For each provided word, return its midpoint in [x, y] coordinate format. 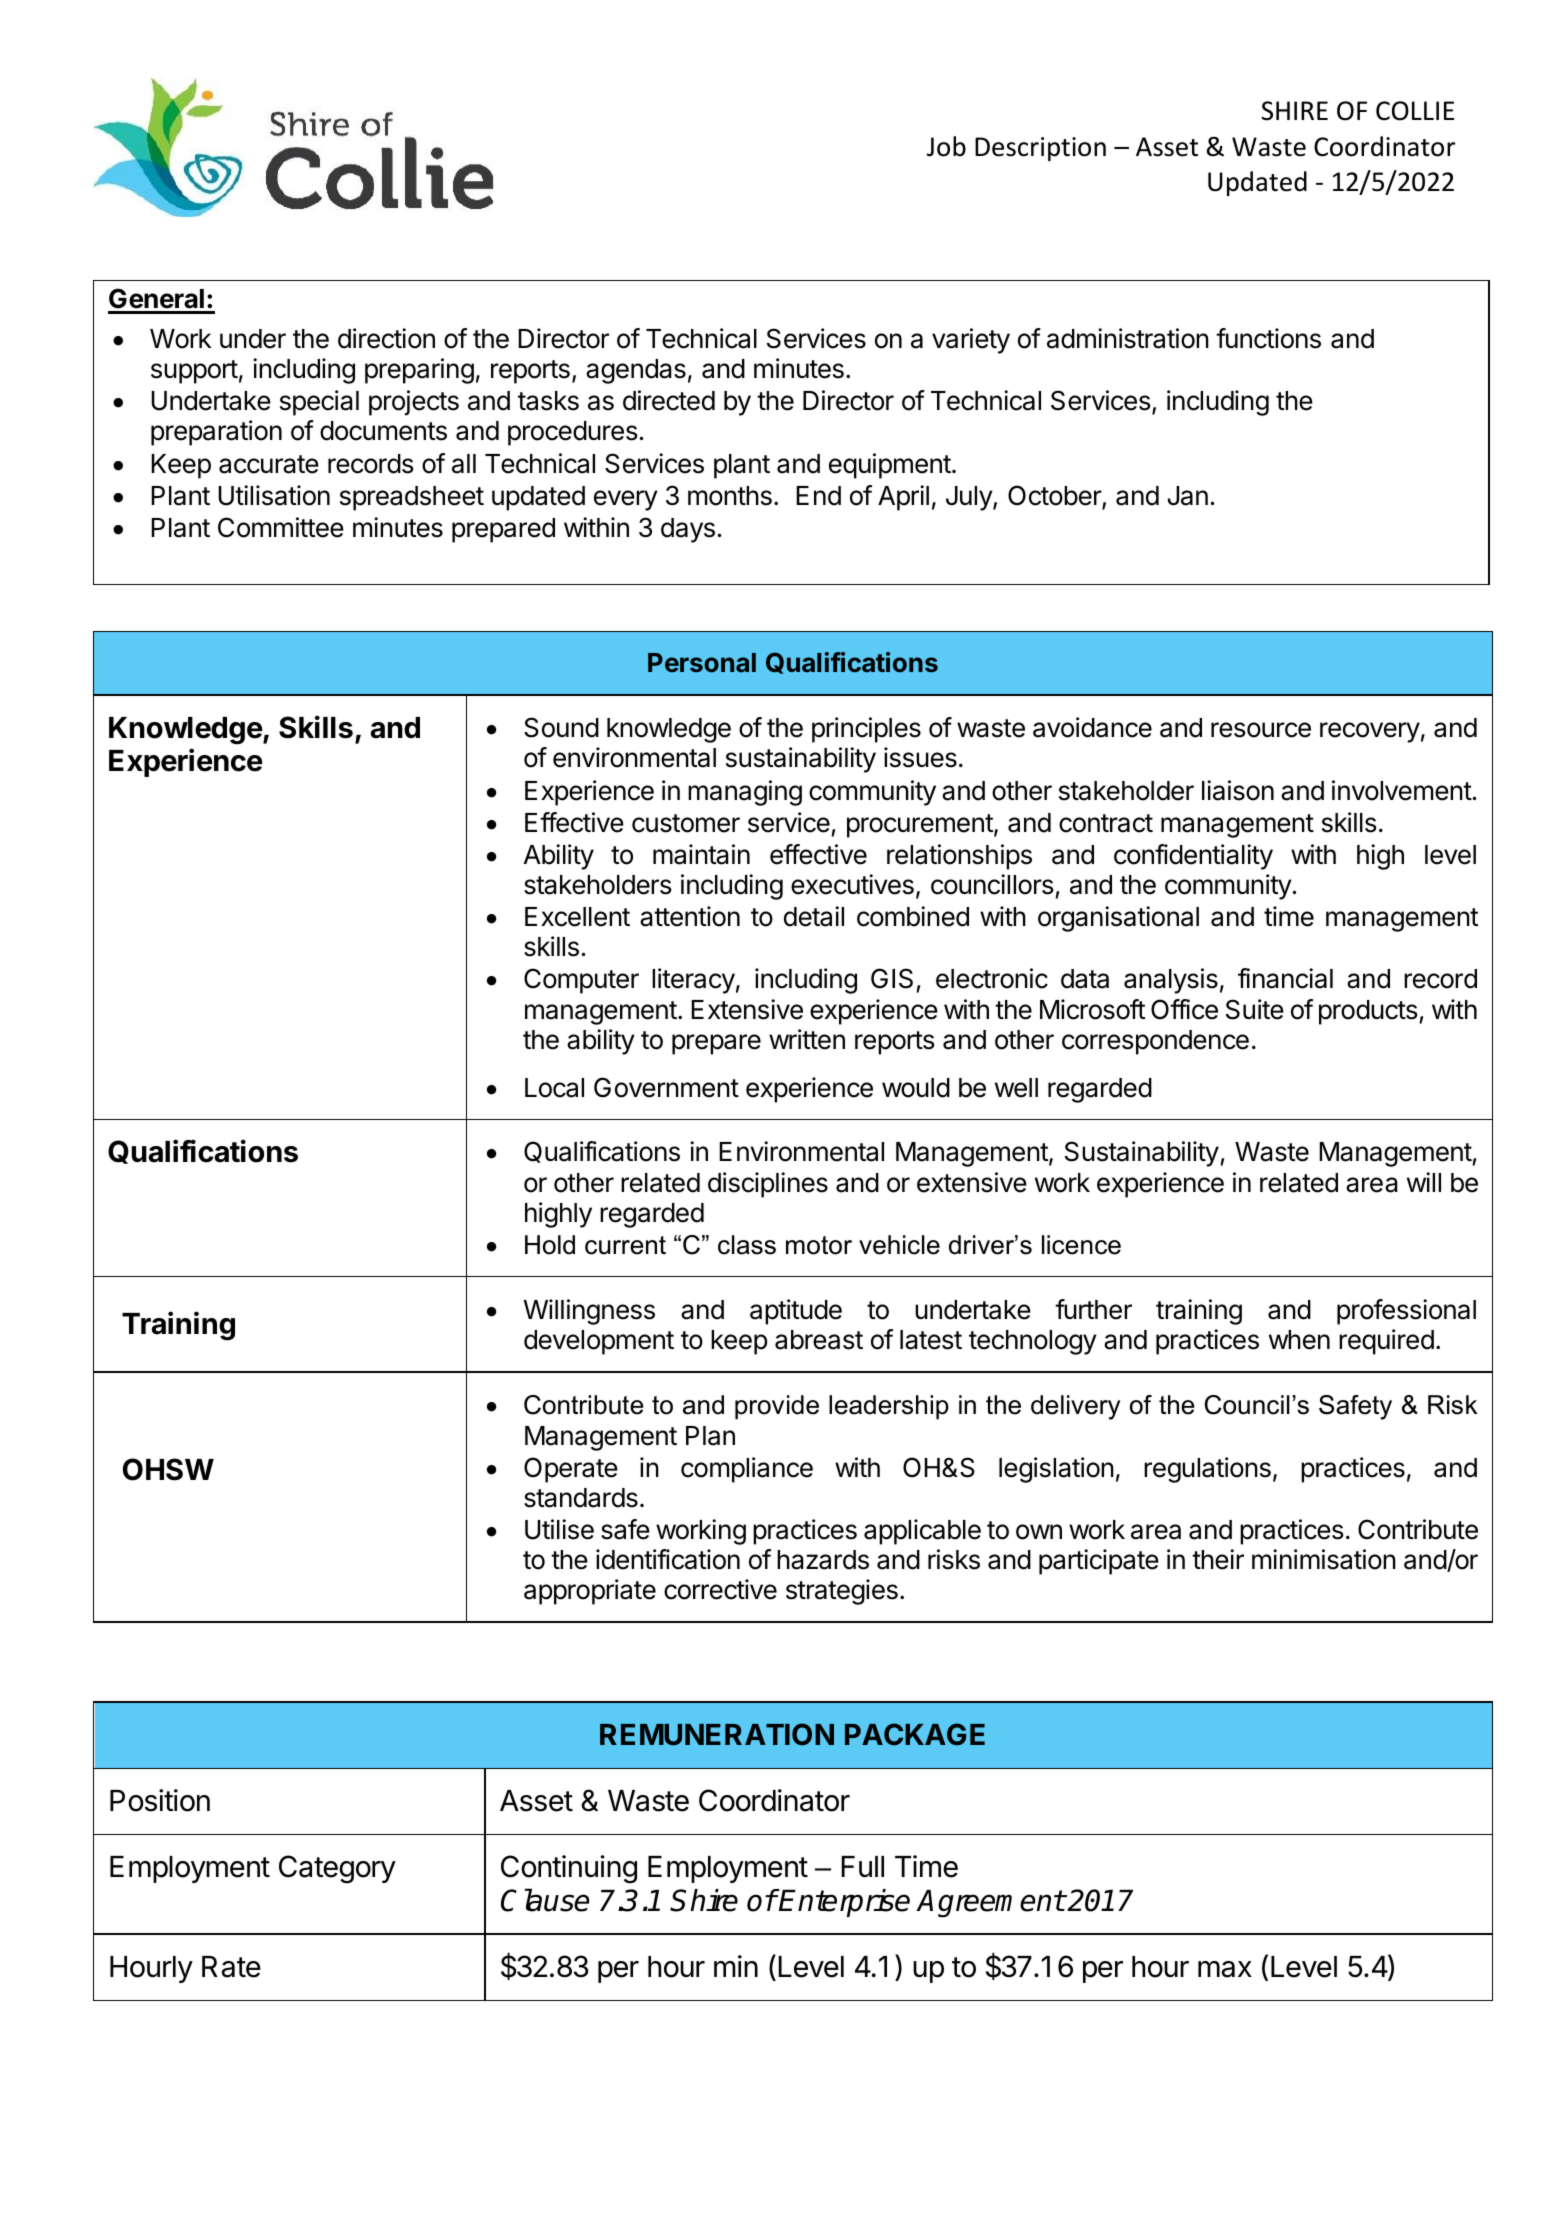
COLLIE [1415, 111]
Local [554, 1088]
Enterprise [844, 1903]
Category [337, 1869]
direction [386, 338]
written [807, 1039]
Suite [1255, 1009]
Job [946, 146]
